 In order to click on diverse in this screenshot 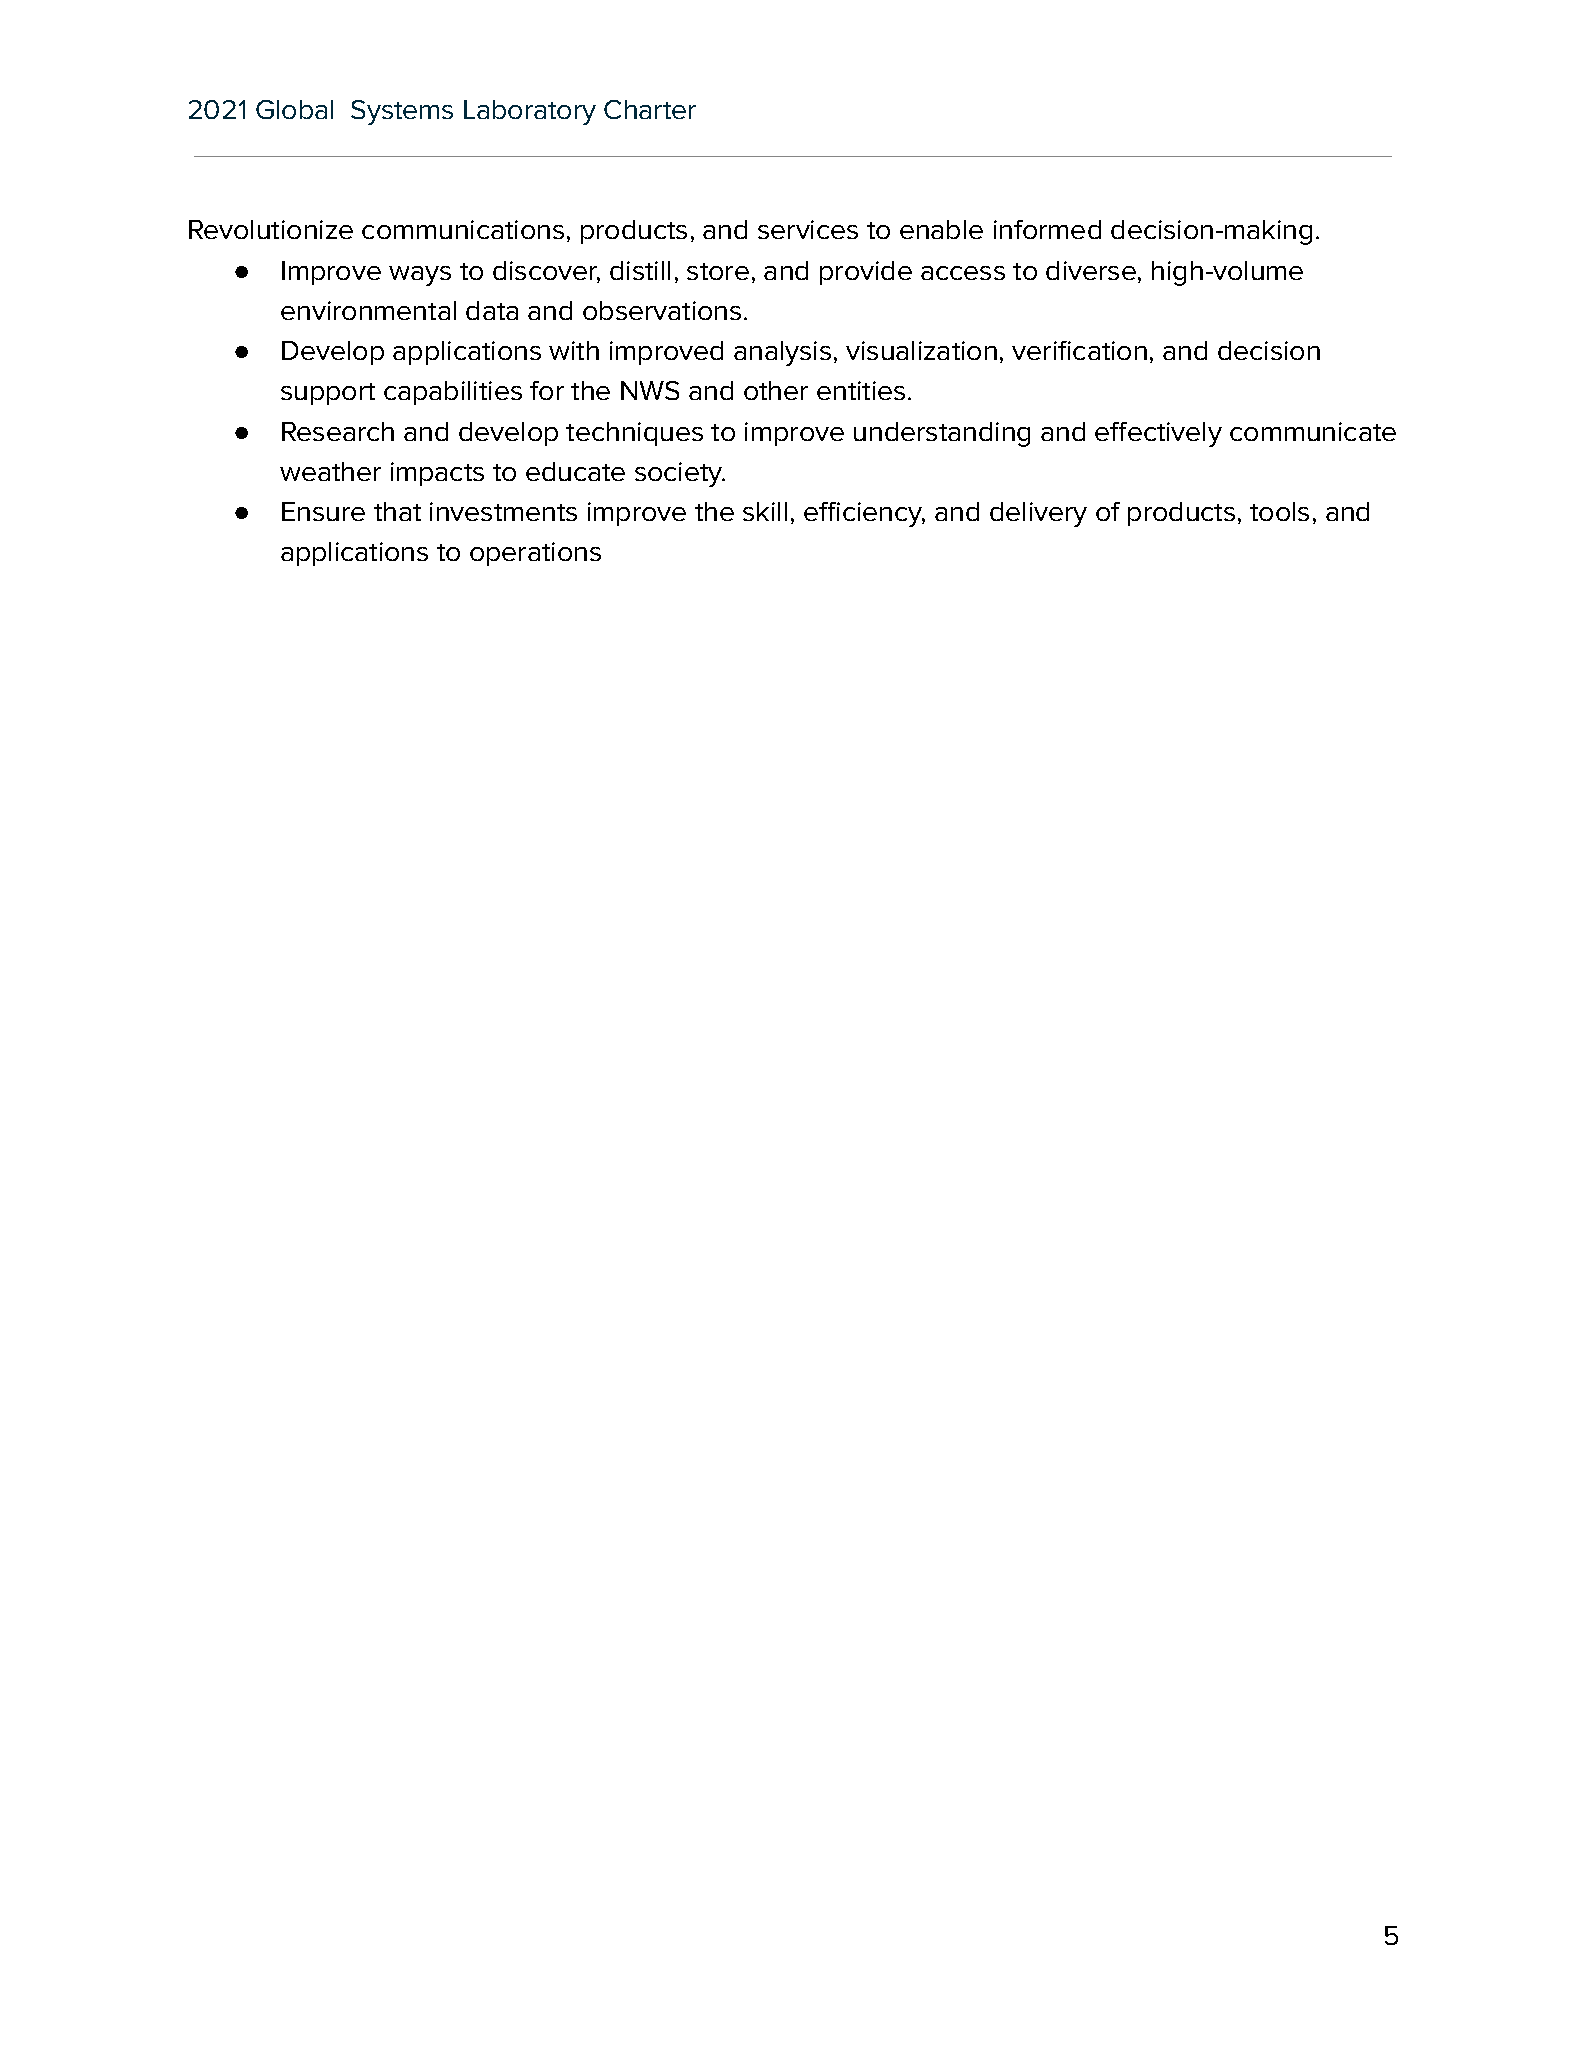, I will do `click(1091, 270)`.
